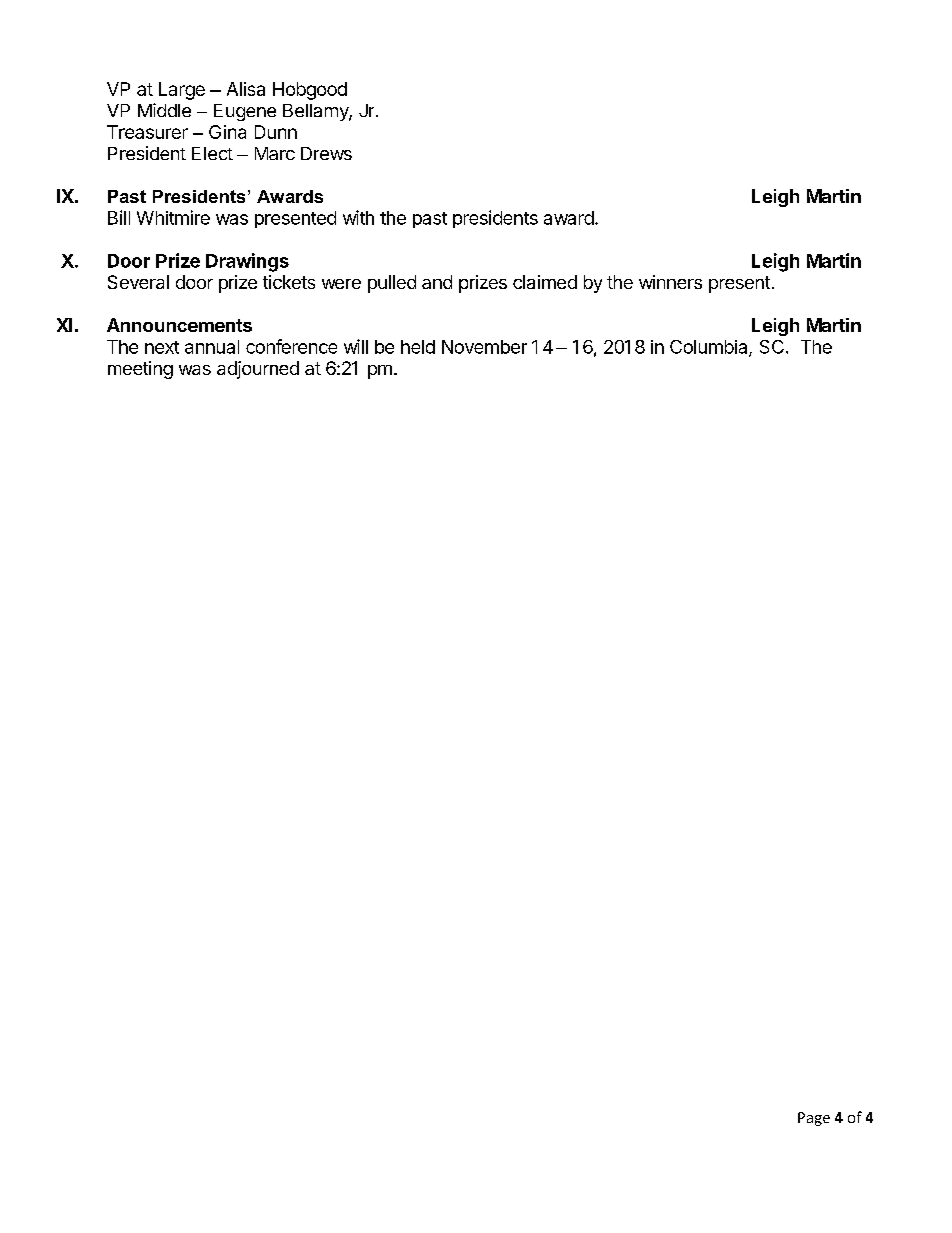  Describe the element at coordinates (316, 112) in the screenshot. I see `Bellamy` at that location.
